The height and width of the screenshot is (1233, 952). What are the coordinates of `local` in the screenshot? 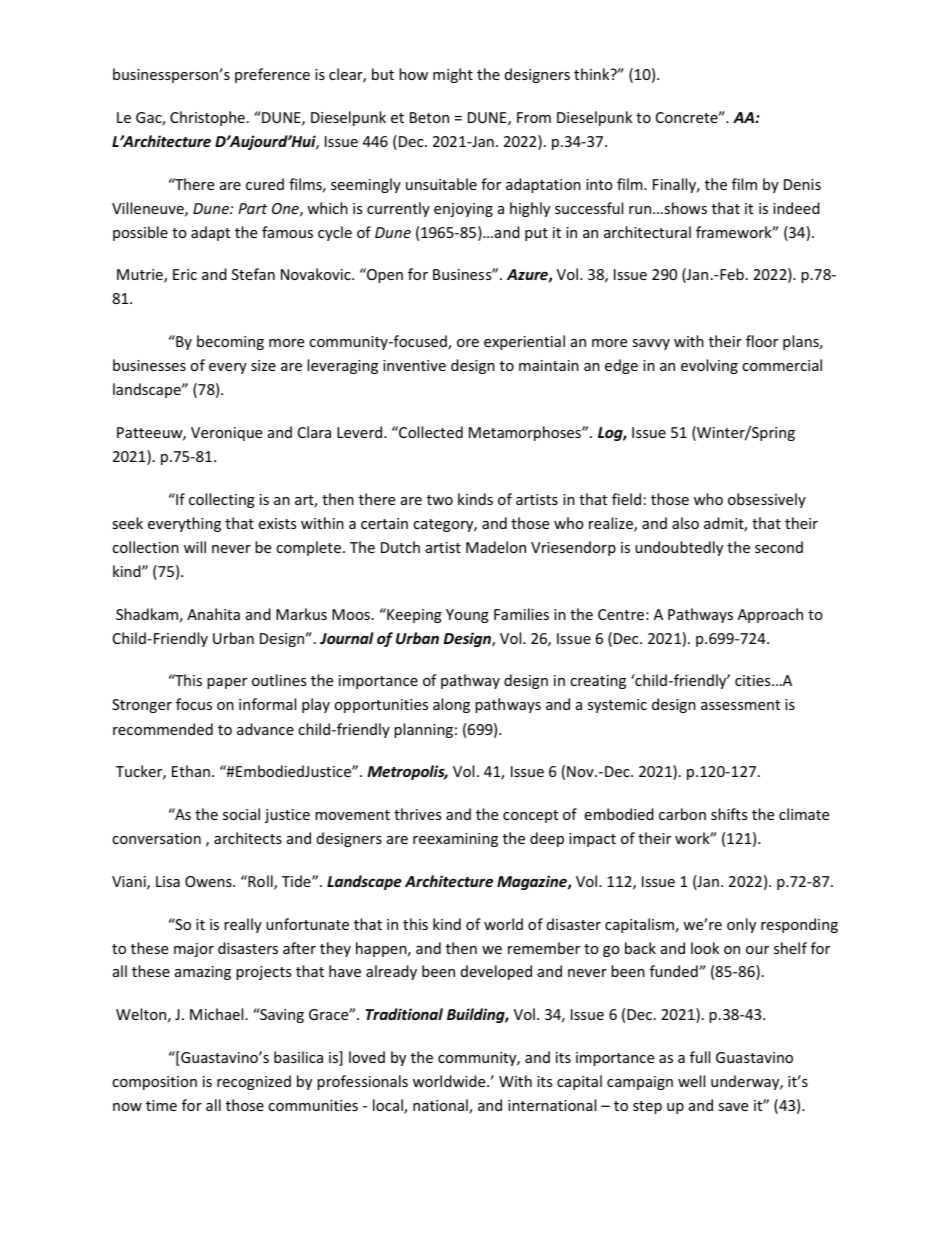 It's located at (389, 1106).
